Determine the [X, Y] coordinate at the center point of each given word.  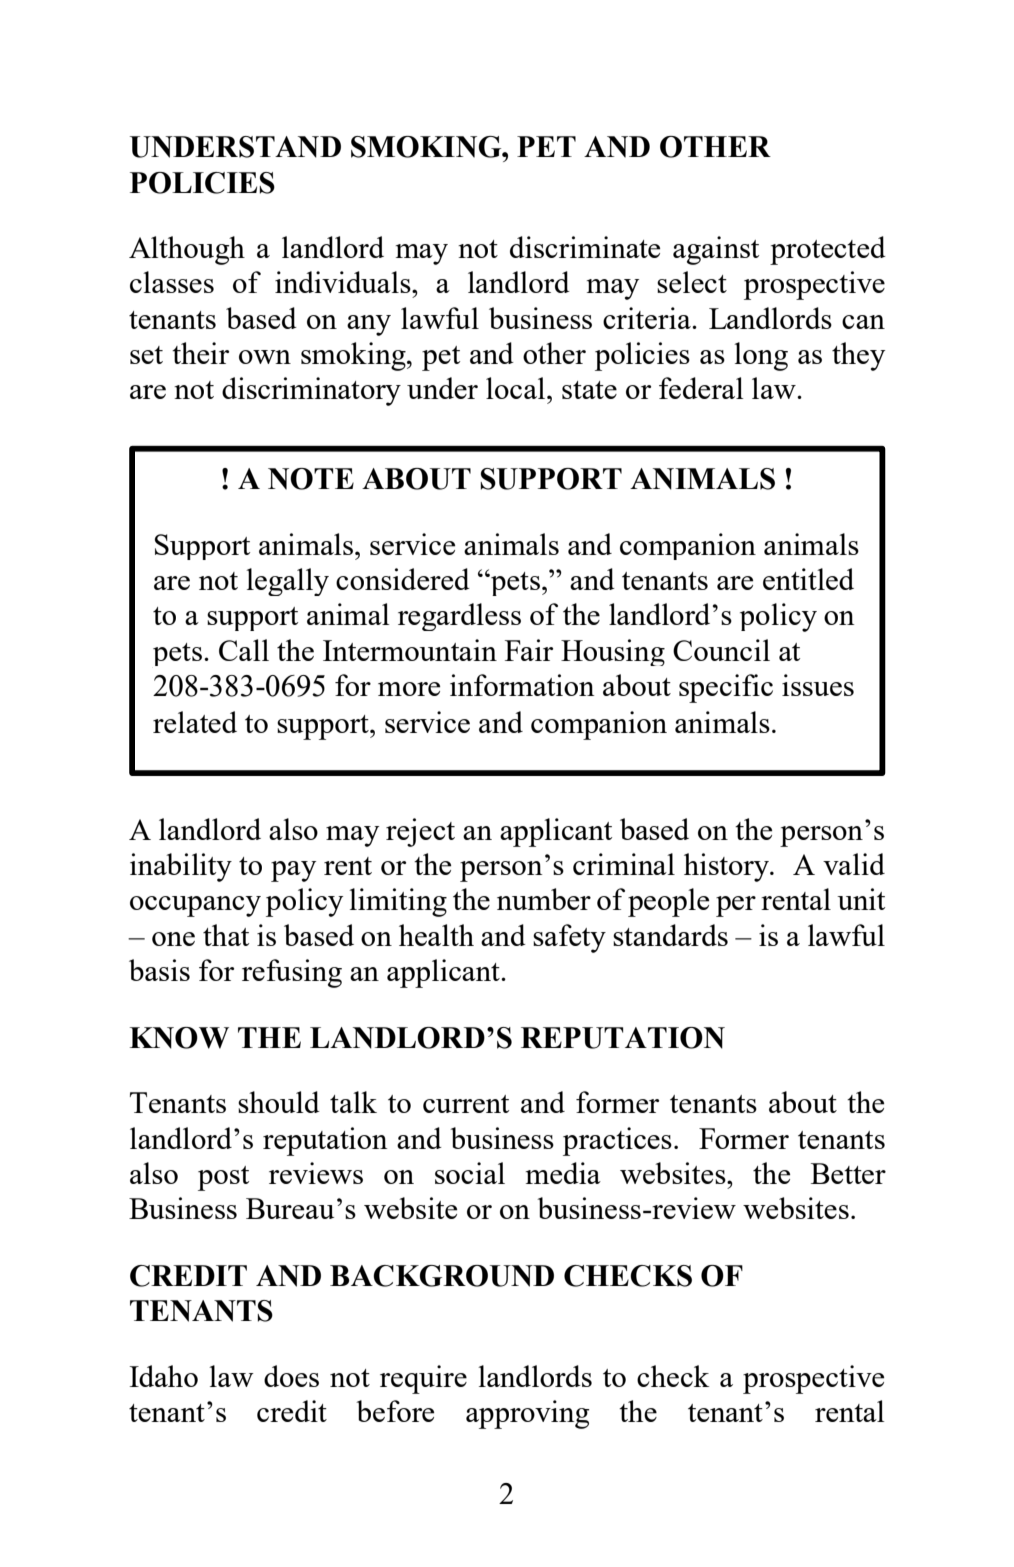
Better [848, 1173]
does [291, 1376]
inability [181, 867]
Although [187, 250]
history [727, 867]
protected [828, 250]
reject [420, 832]
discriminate [585, 247]
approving [528, 1414]
